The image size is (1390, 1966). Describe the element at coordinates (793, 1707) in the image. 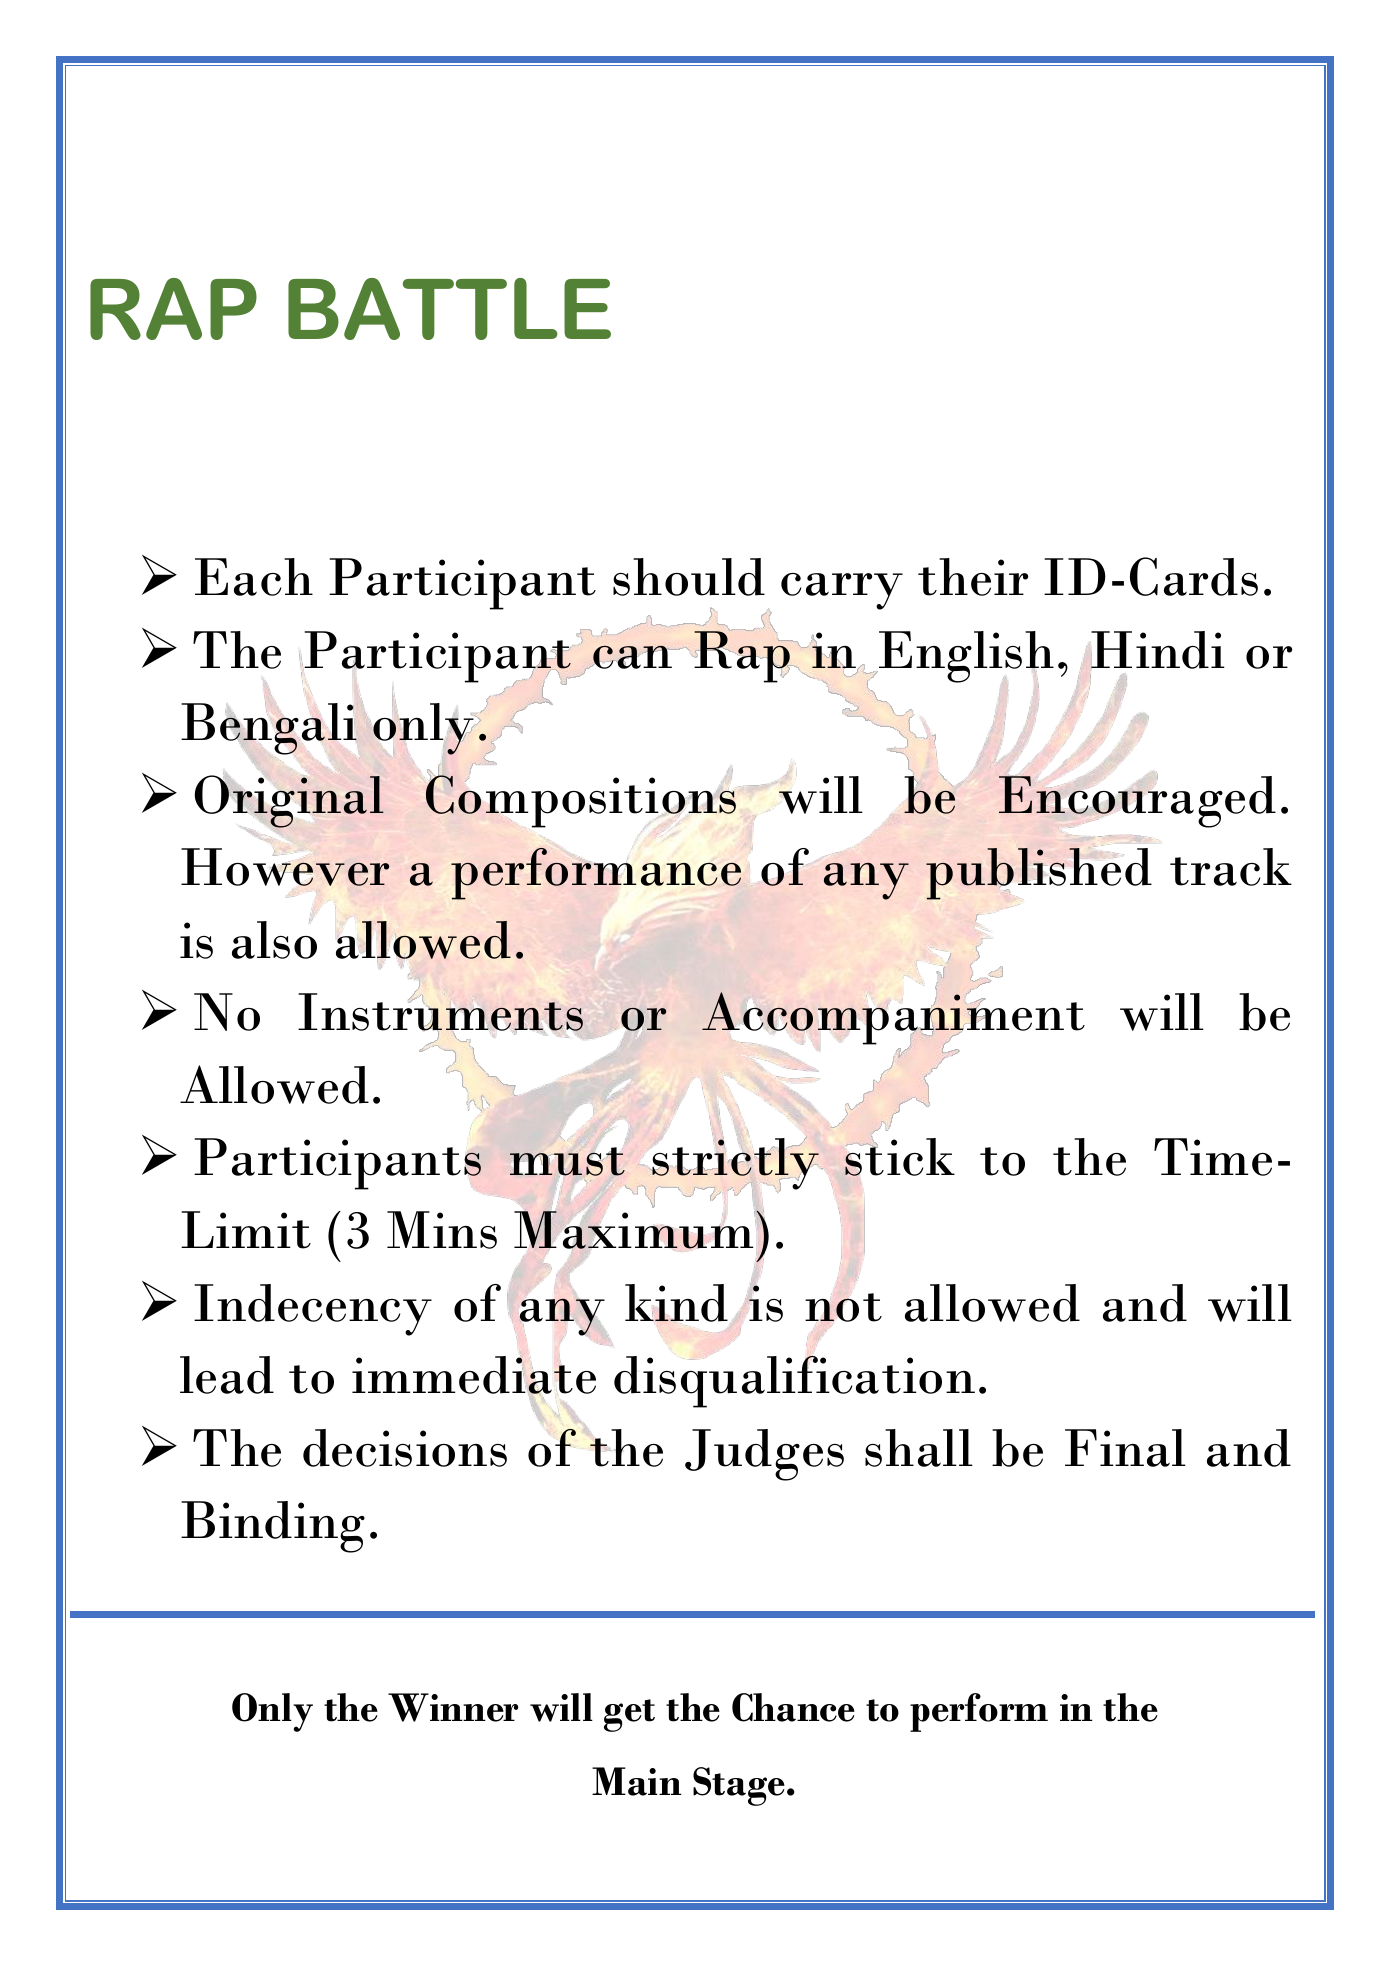

I see `Chance` at that location.
